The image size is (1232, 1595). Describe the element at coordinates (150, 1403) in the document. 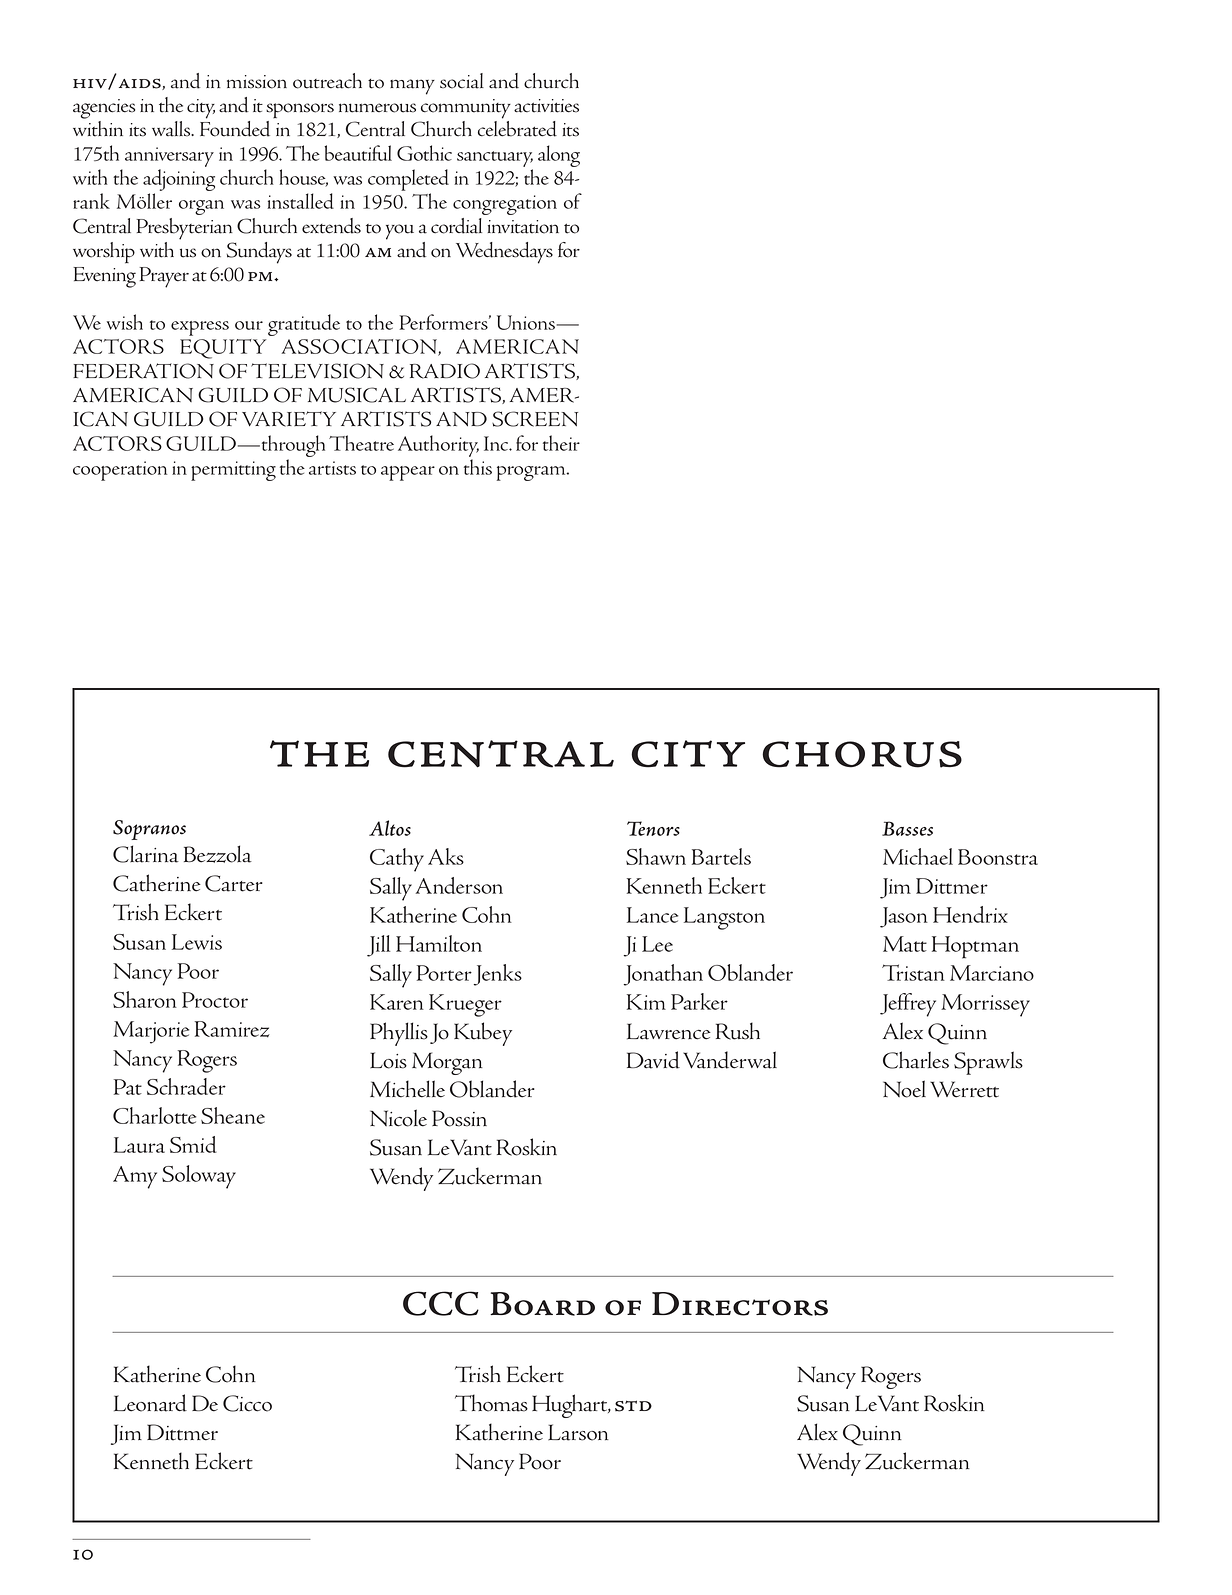

I see `Leonard` at that location.
